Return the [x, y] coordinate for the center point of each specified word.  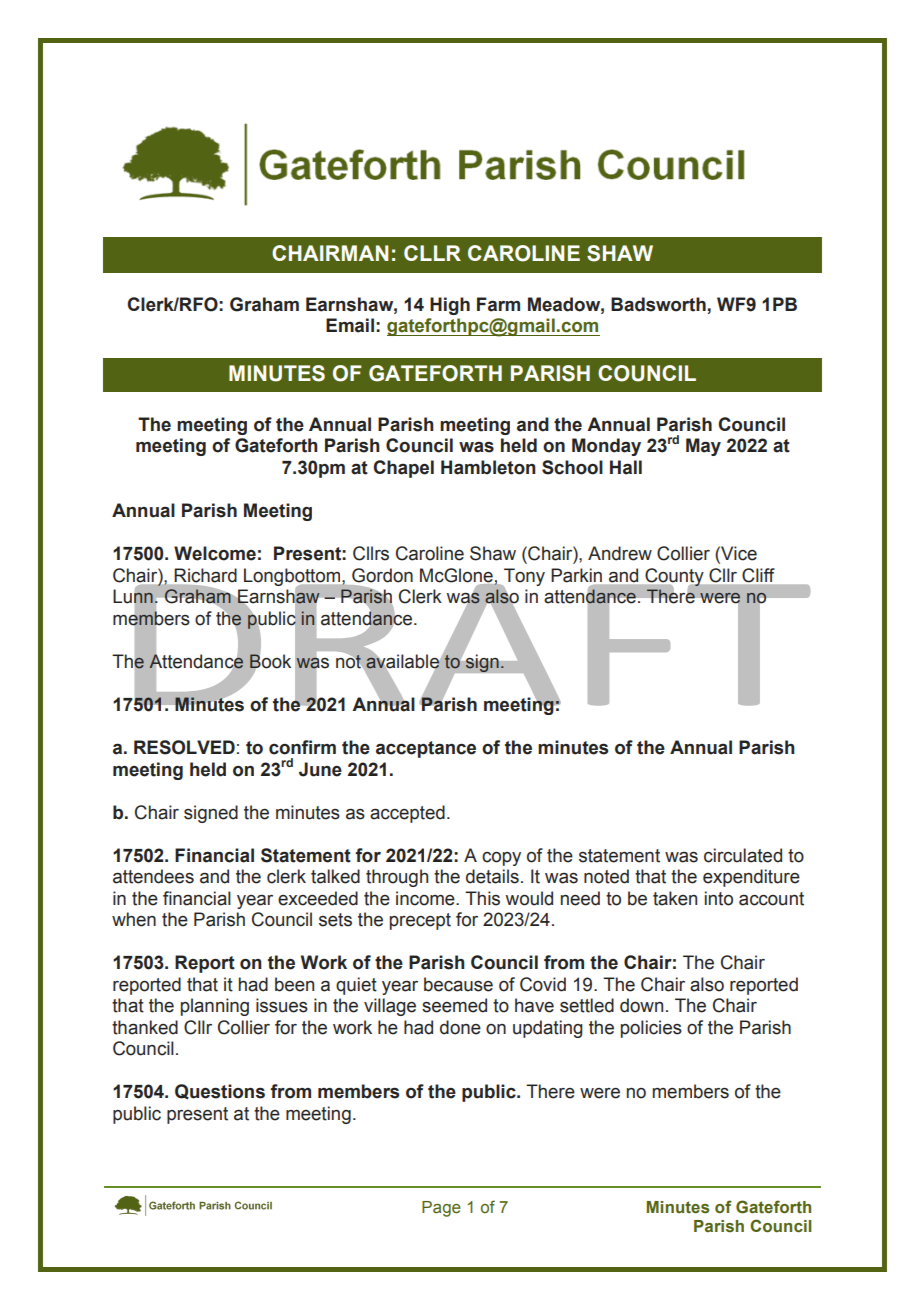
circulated [743, 855]
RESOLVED [184, 747]
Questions [220, 1092]
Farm [498, 304]
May [703, 447]
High [450, 306]
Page [441, 1209]
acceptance [426, 749]
